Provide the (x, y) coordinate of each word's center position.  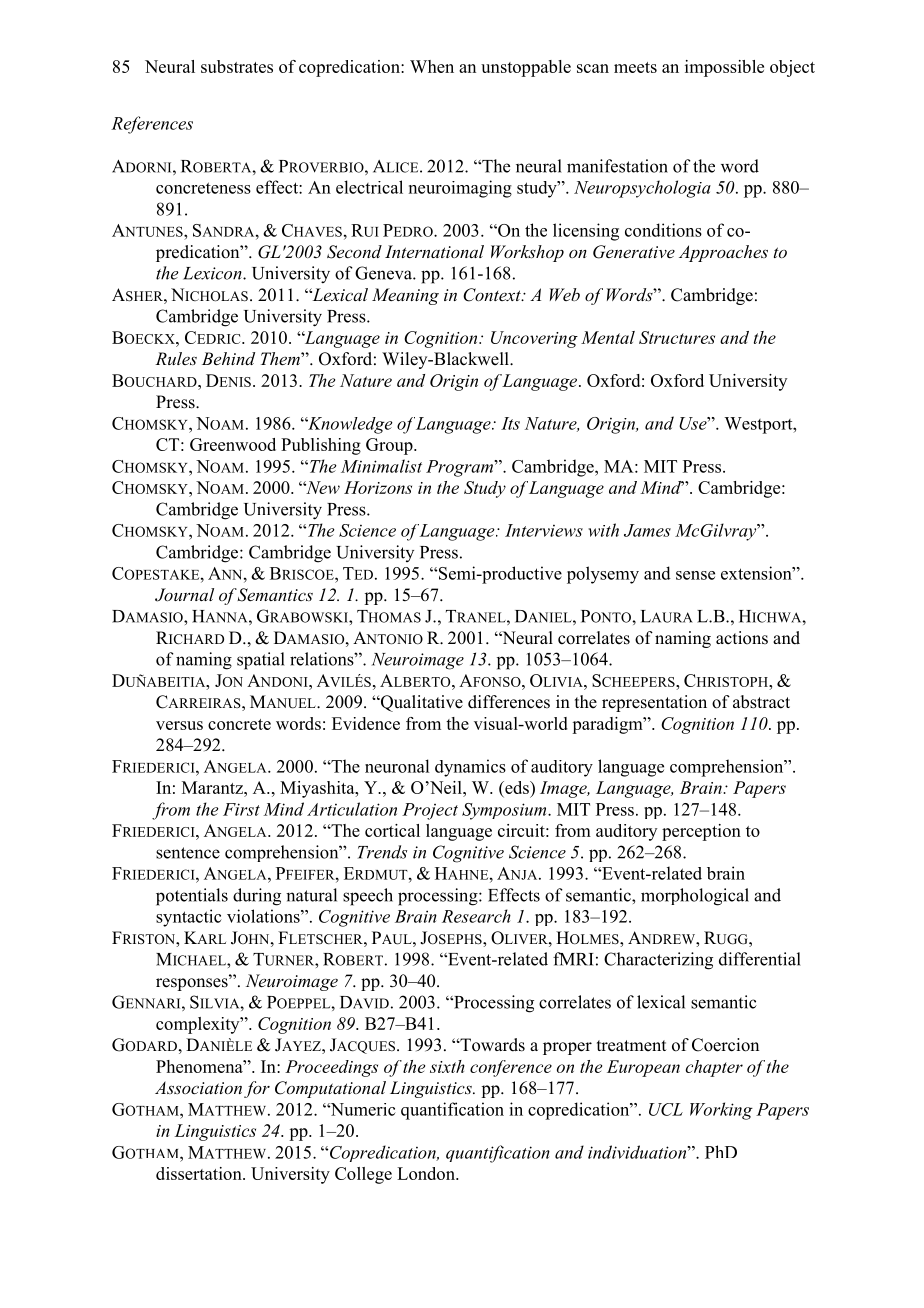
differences (509, 702)
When (432, 66)
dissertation (200, 1173)
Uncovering (534, 339)
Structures (677, 337)
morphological (695, 897)
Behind (228, 358)
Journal (184, 595)
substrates (237, 66)
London (427, 1173)
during (257, 897)
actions (742, 638)
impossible (724, 68)
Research (476, 916)
